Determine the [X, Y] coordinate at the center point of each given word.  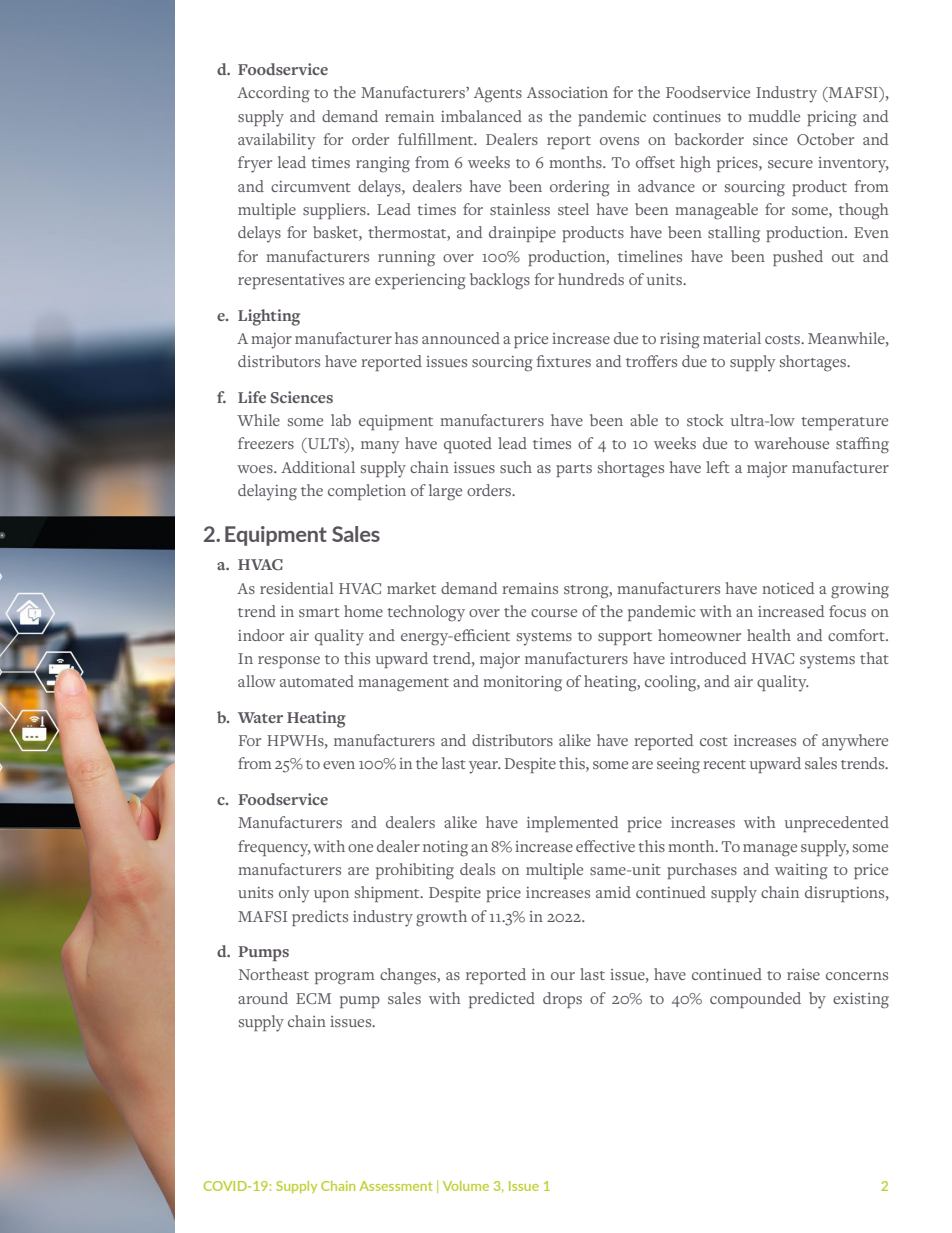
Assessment [396, 1186]
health [769, 635]
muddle [774, 116]
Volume [466, 1186]
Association [567, 92]
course [554, 613]
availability [277, 141]
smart [319, 612]
